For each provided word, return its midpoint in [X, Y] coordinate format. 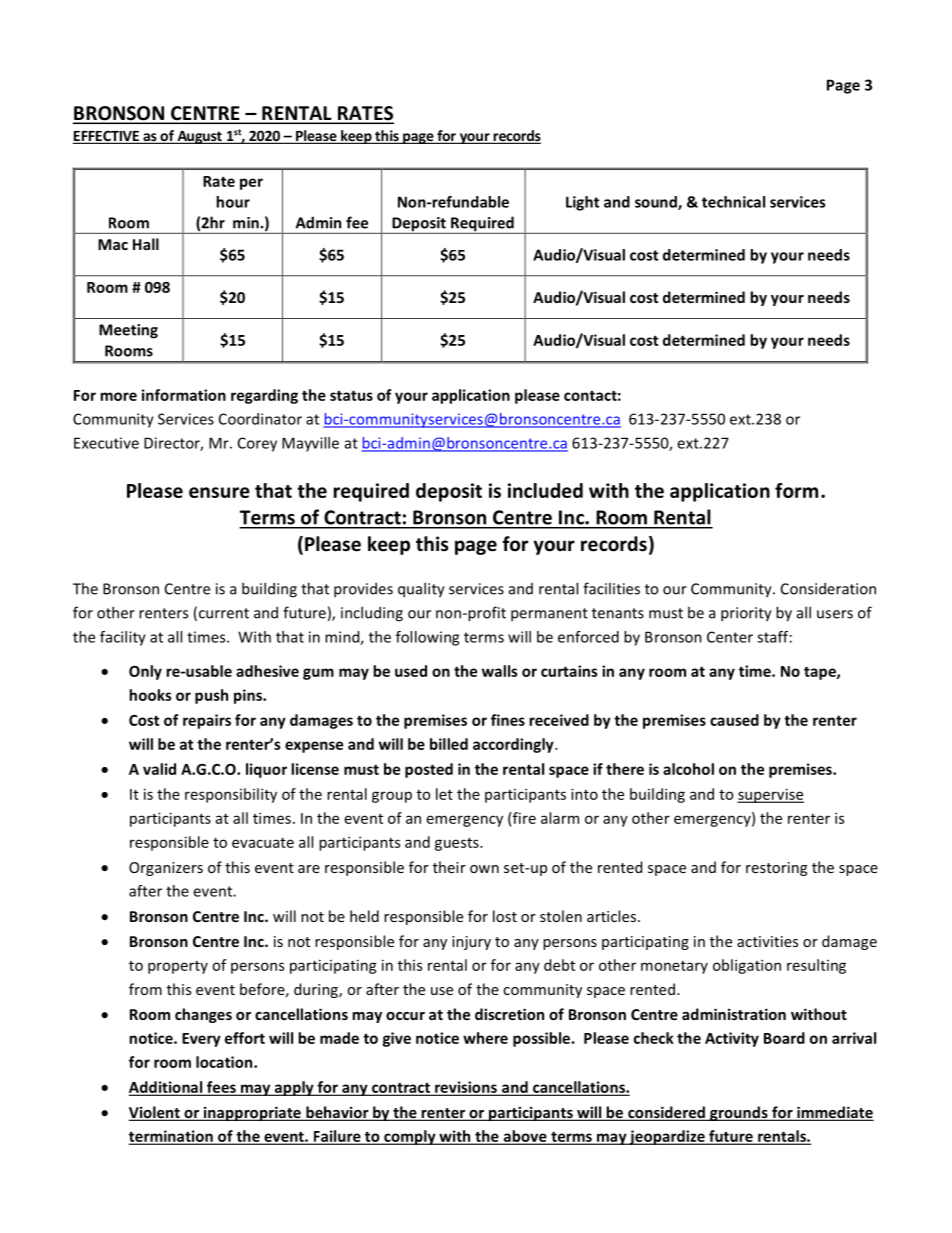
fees [221, 1088]
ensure [219, 492]
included [545, 490]
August [199, 137]
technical [733, 202]
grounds [739, 1113]
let [444, 794]
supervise [770, 795]
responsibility [231, 795]
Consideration [828, 588]
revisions [466, 1088]
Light [582, 203]
